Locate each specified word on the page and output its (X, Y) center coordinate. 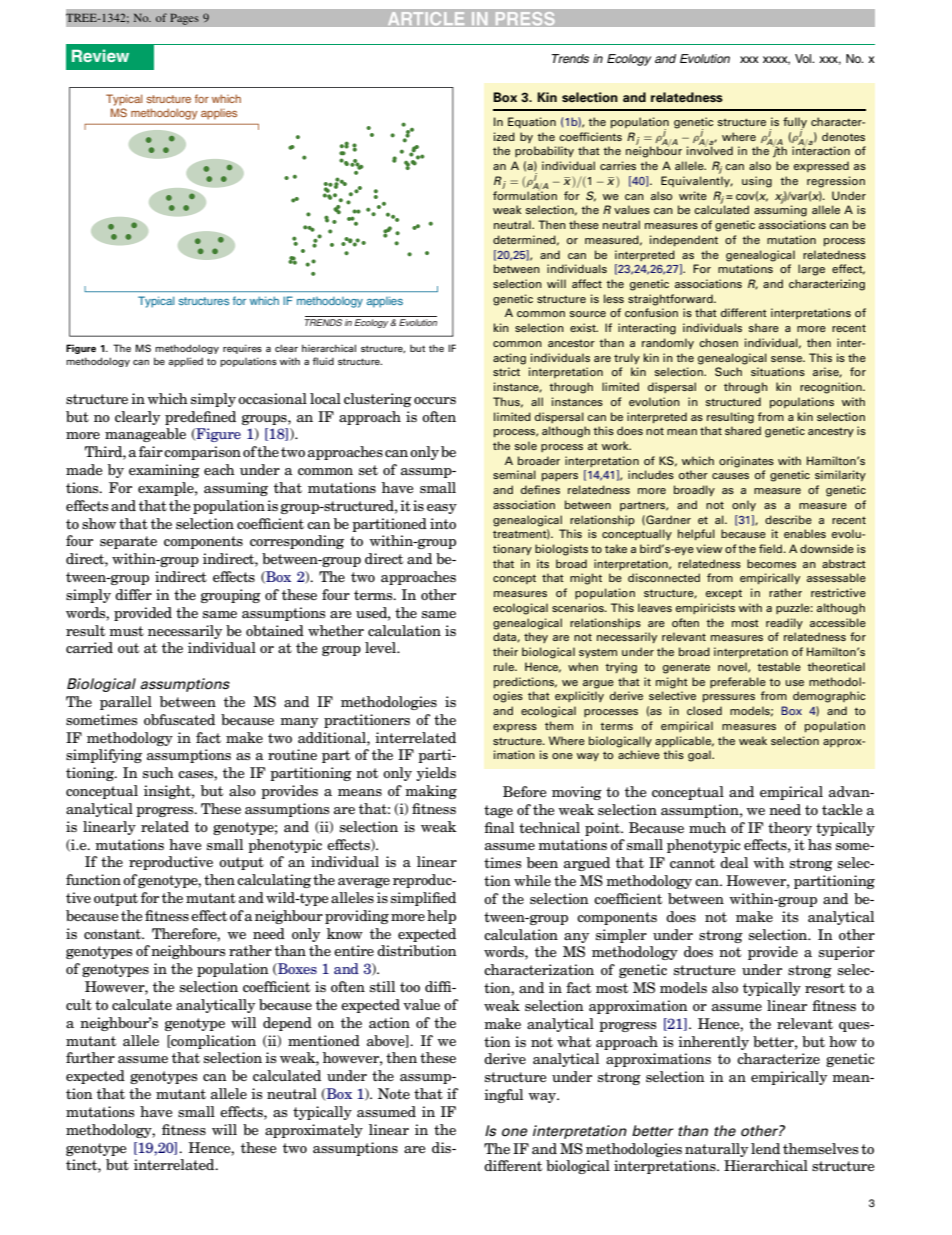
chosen (718, 342)
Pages (184, 19)
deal (734, 862)
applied (185, 362)
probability (544, 151)
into (443, 523)
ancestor (571, 343)
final (499, 827)
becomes (771, 563)
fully (795, 123)
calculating (274, 881)
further (90, 1057)
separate (128, 542)
